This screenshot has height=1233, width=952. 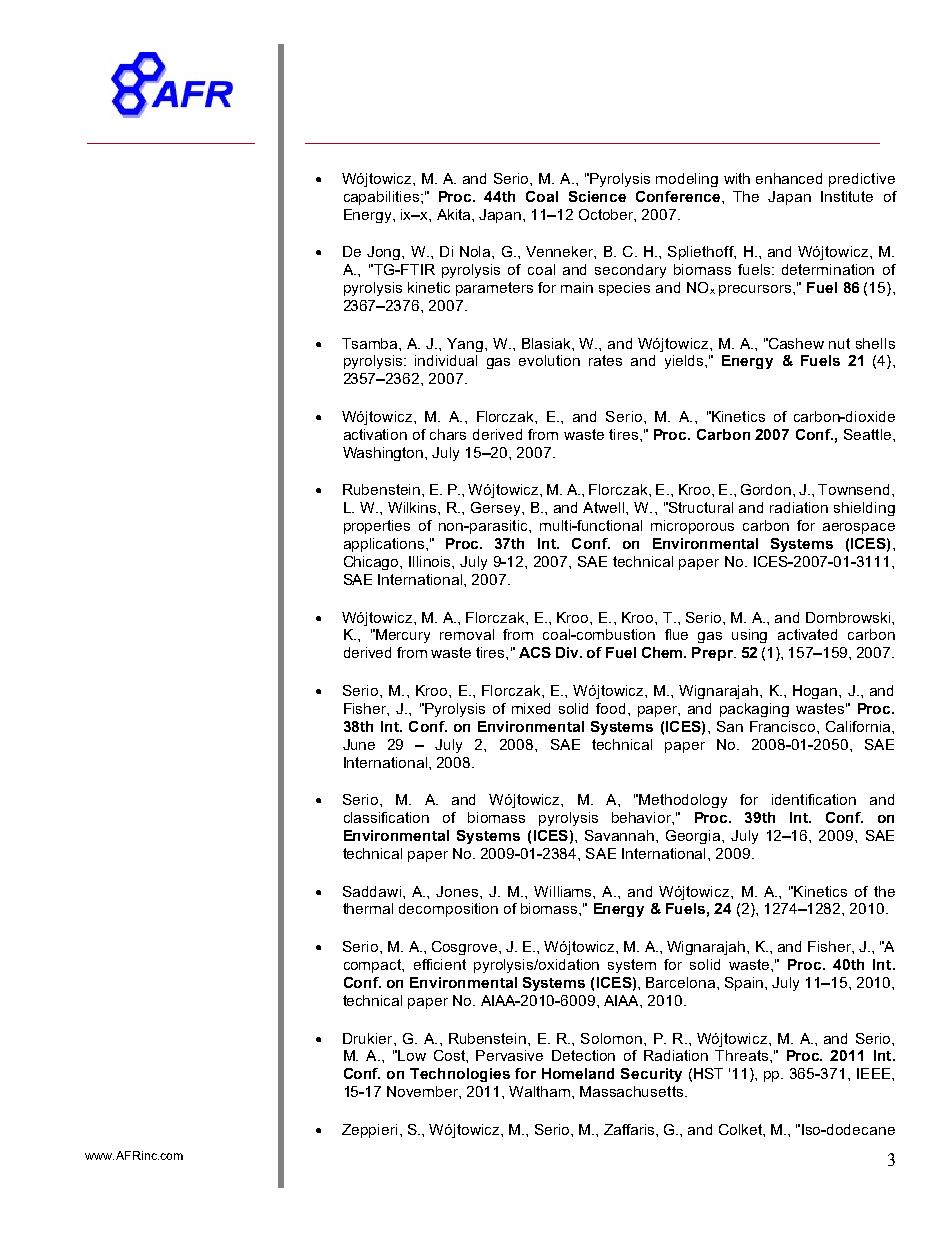 What do you see at coordinates (847, 196) in the screenshot?
I see `Institute` at bounding box center [847, 196].
